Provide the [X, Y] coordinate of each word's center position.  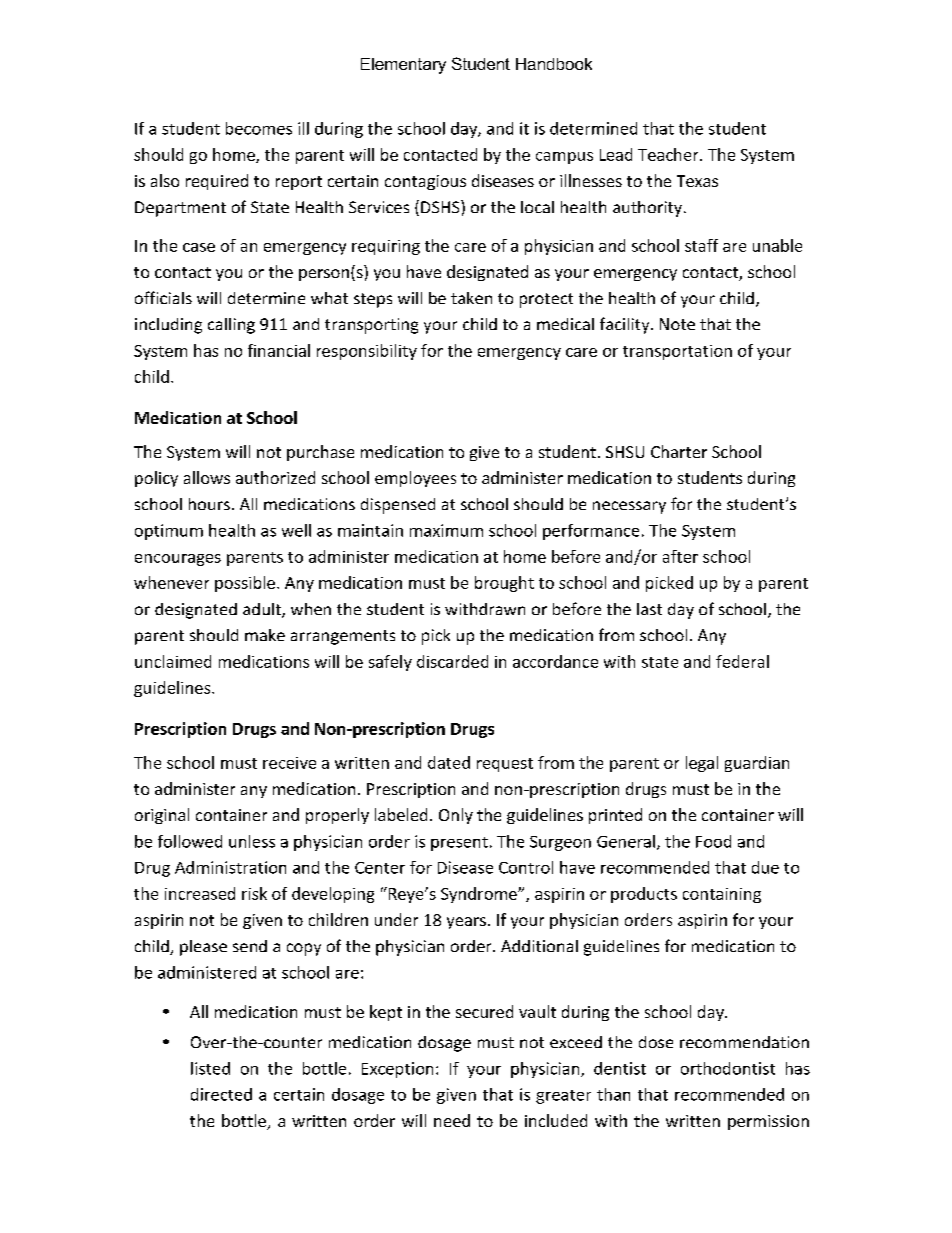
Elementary [403, 66]
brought [504, 584]
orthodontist [728, 1068]
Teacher [669, 154]
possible [245, 584]
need [452, 1120]
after [680, 556]
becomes [259, 128]
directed [221, 1094]
